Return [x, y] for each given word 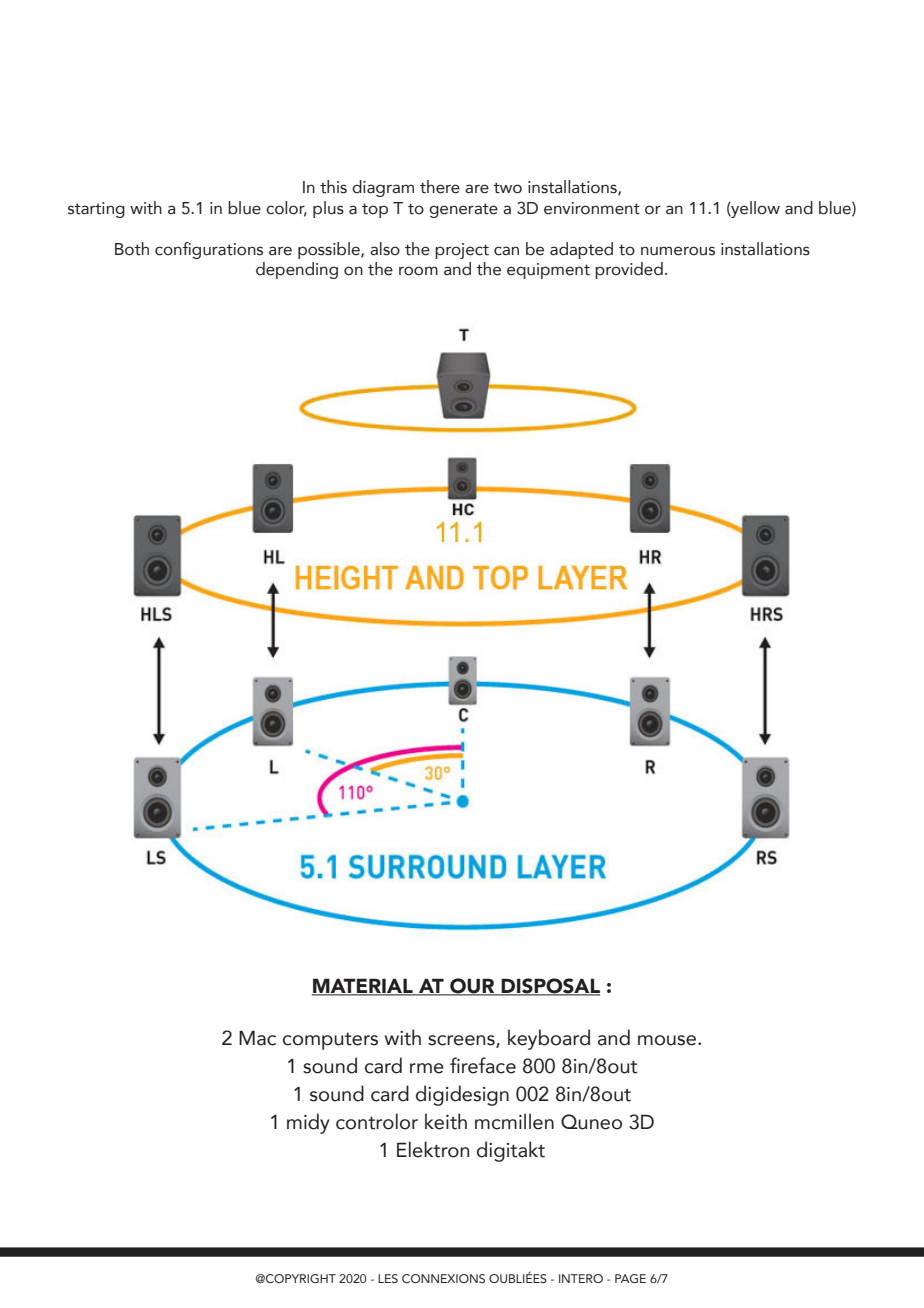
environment [592, 208]
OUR [472, 987]
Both [132, 249]
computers [330, 1041]
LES [388, 1278]
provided [629, 270]
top [375, 210]
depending [297, 270]
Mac [257, 1038]
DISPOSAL [549, 987]
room [418, 271]
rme [427, 1068]
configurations [209, 250]
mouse [668, 1040]
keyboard [549, 1039]
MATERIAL [363, 987]
